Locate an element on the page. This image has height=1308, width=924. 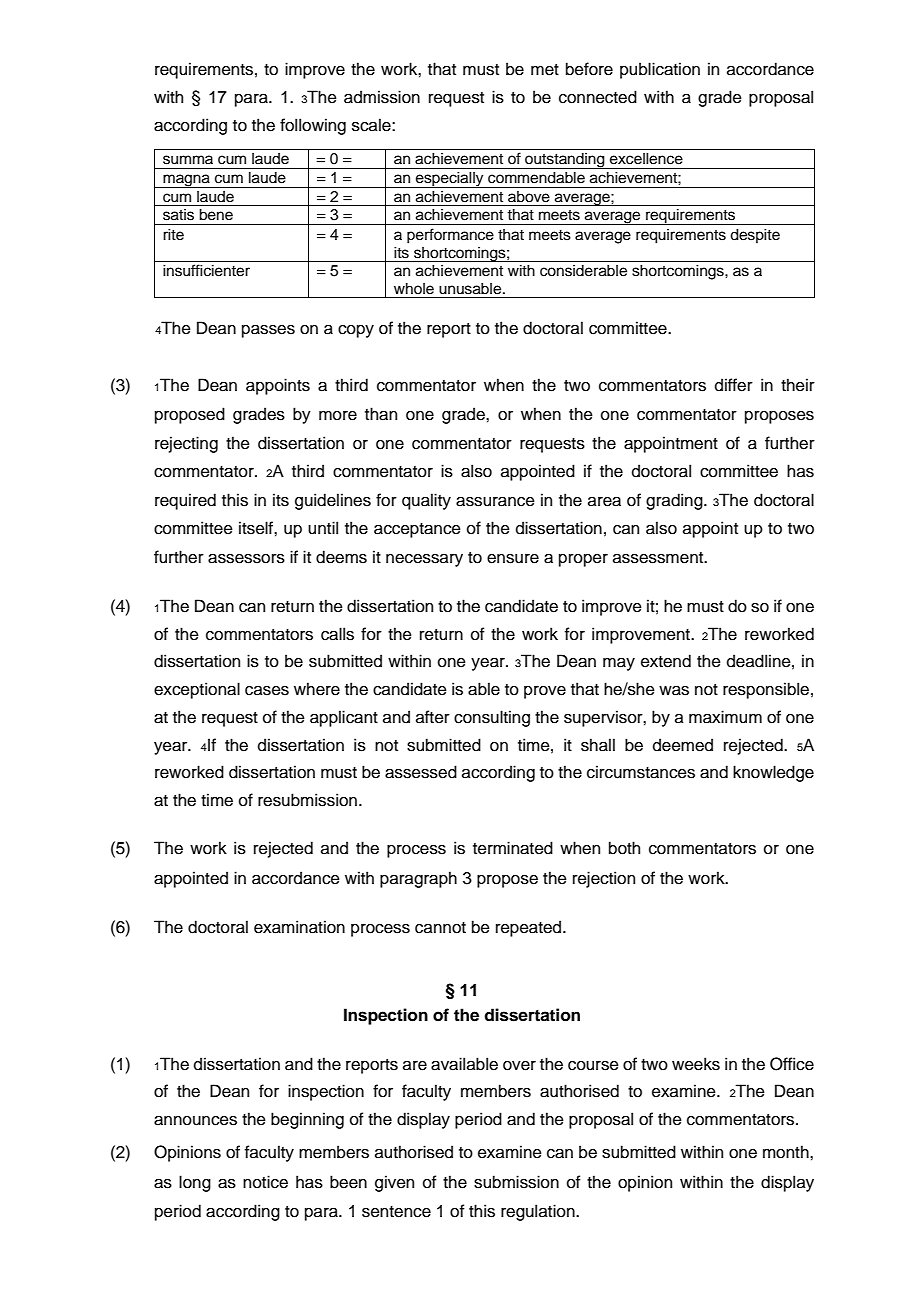
notice is located at coordinates (265, 1182).
